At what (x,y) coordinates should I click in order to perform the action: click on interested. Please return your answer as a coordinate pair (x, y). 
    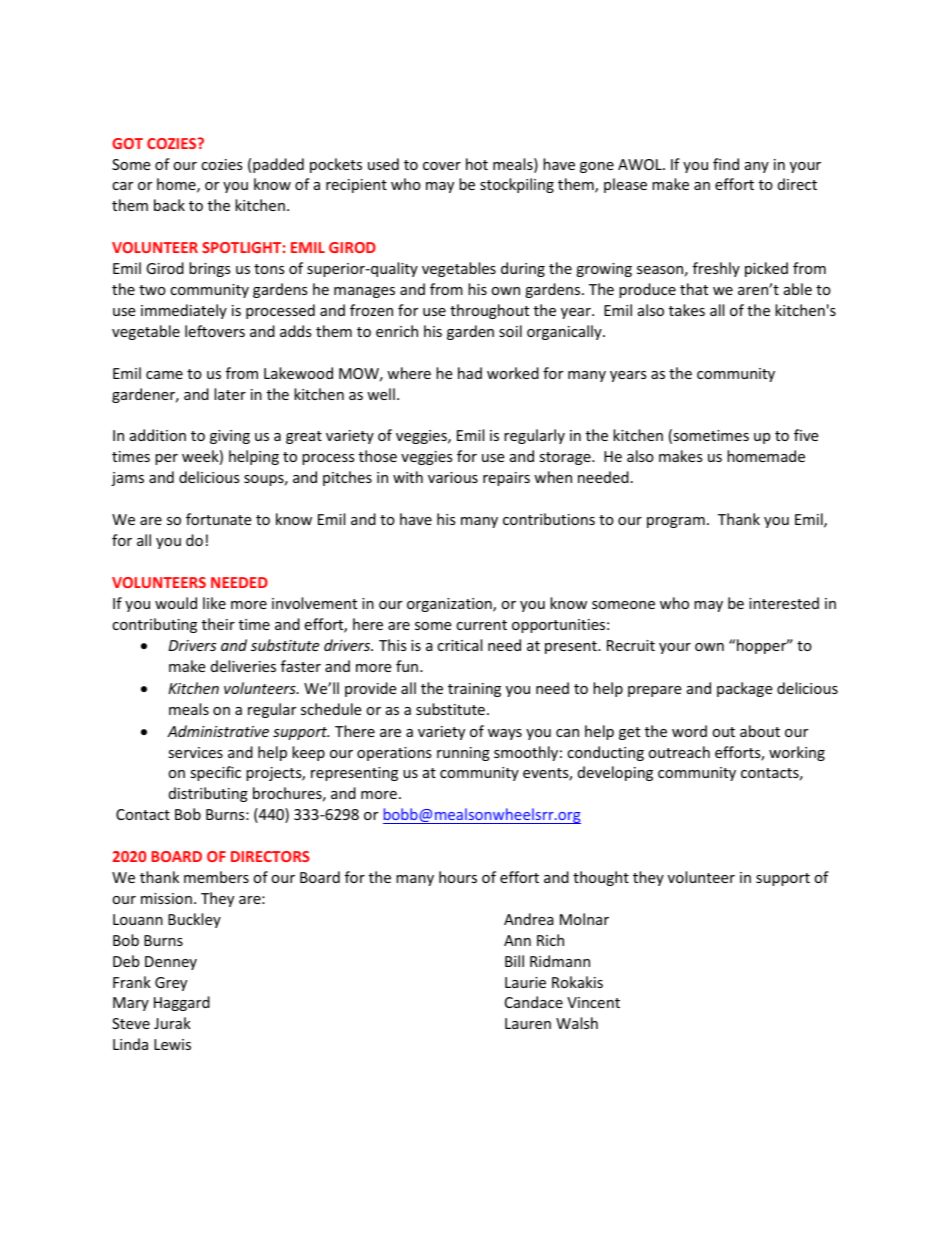
    Looking at the image, I should click on (784, 603).
